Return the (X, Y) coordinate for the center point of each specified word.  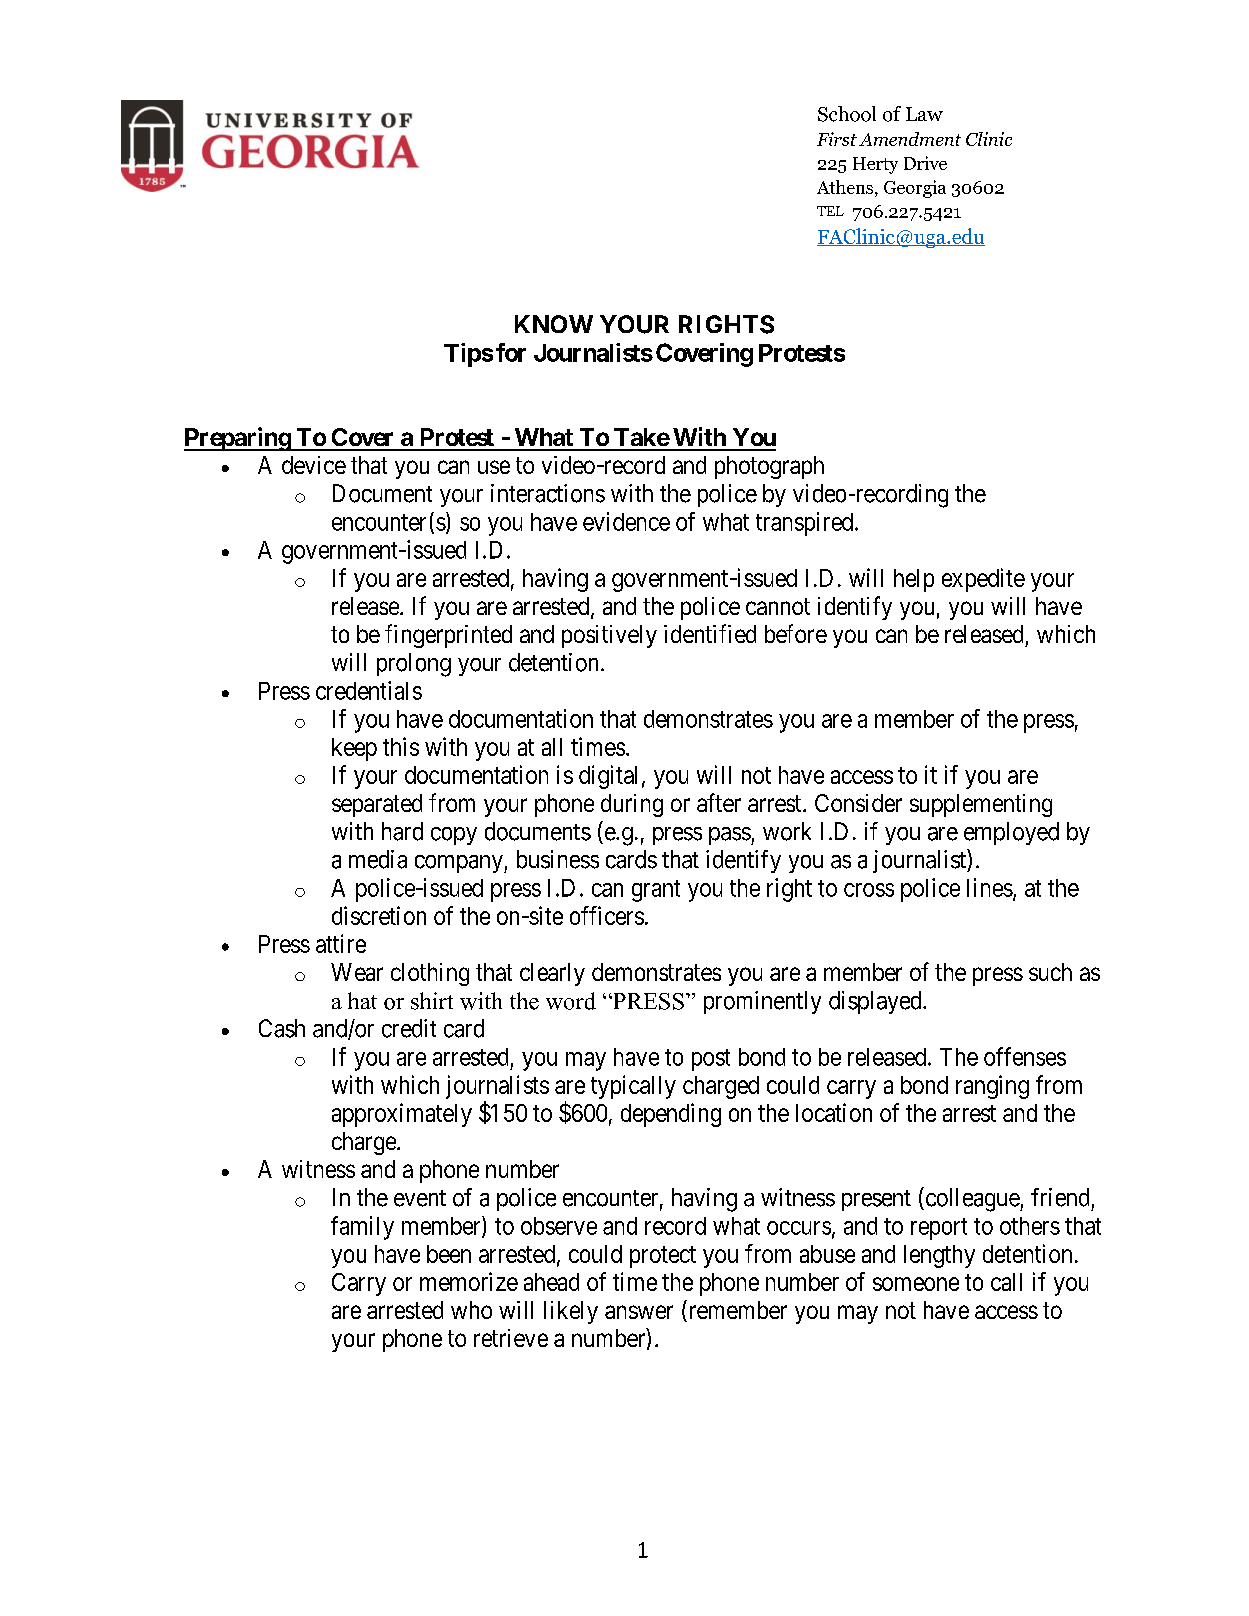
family (362, 1228)
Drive (925, 163)
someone (916, 1284)
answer (639, 1312)
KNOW (554, 324)
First (837, 139)
